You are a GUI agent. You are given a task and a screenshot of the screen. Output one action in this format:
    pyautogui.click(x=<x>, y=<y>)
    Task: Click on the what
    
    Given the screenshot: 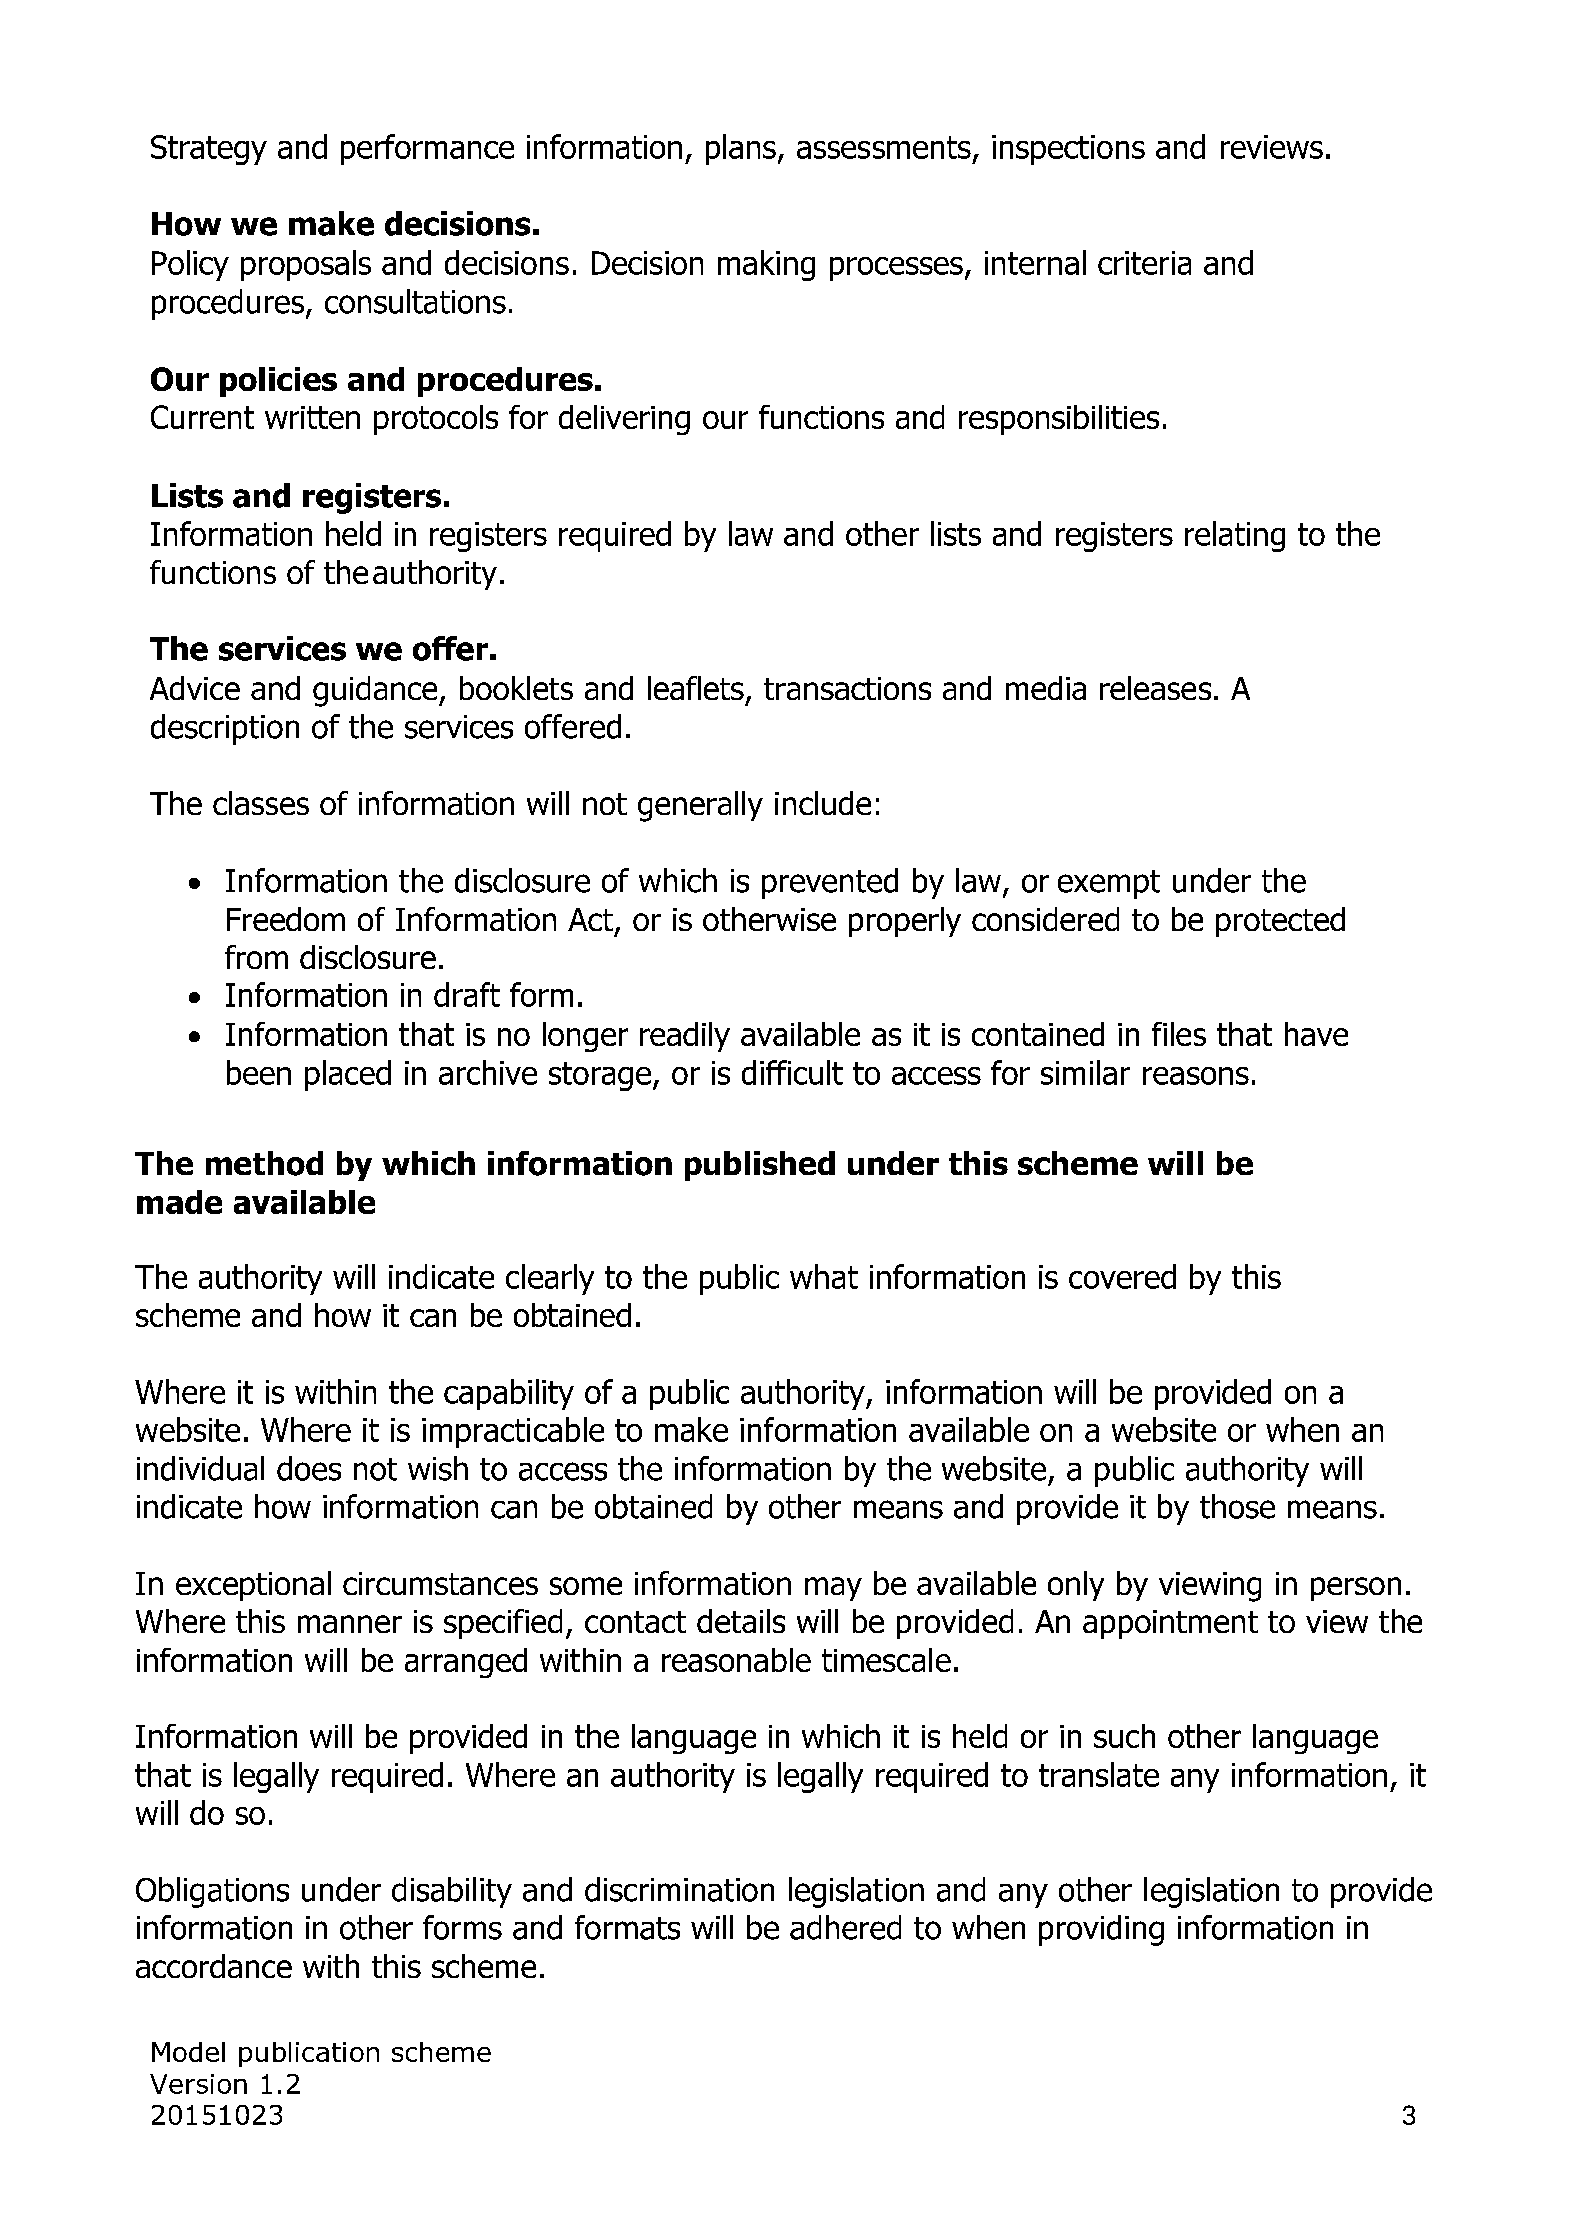 What is the action you would take?
    pyautogui.click(x=824, y=1276)
